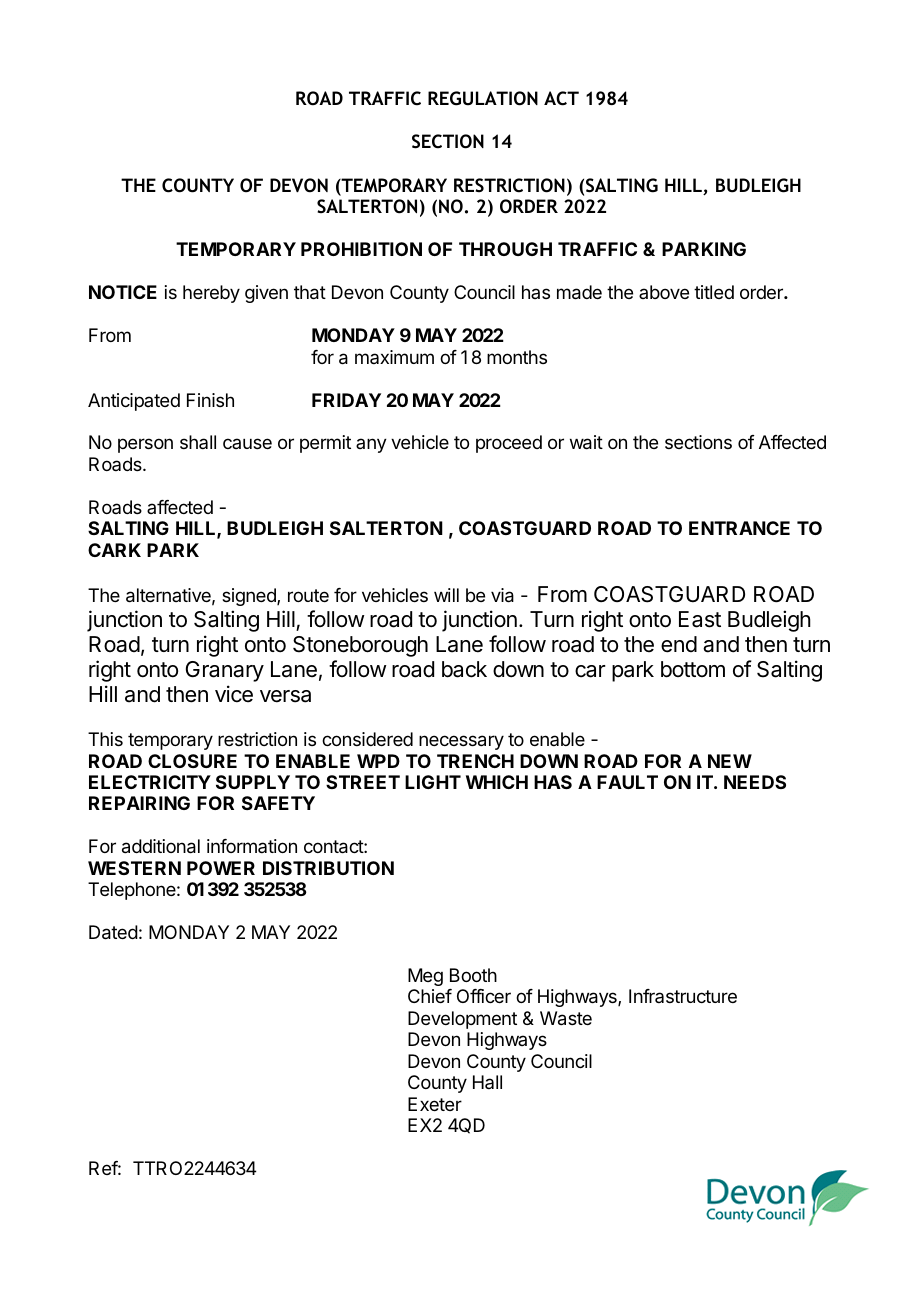 Image resolution: width=924 pixels, height=1308 pixels. I want to click on Infrastructure, so click(683, 996).
